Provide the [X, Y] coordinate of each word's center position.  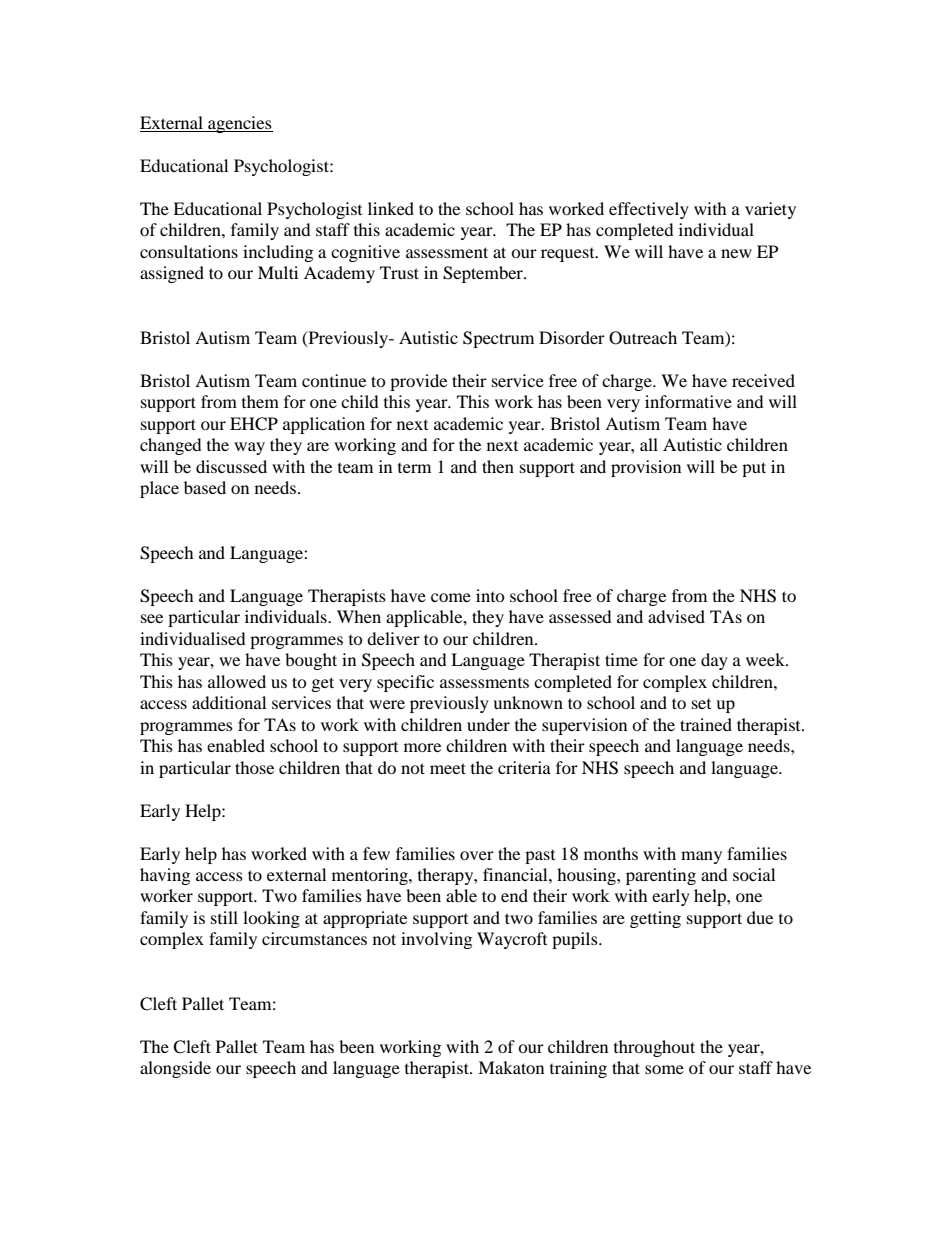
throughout [654, 1048]
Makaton [511, 1067]
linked [391, 208]
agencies [239, 124]
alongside [175, 1069]
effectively [649, 210]
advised [676, 616]
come [451, 597]
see [152, 618]
